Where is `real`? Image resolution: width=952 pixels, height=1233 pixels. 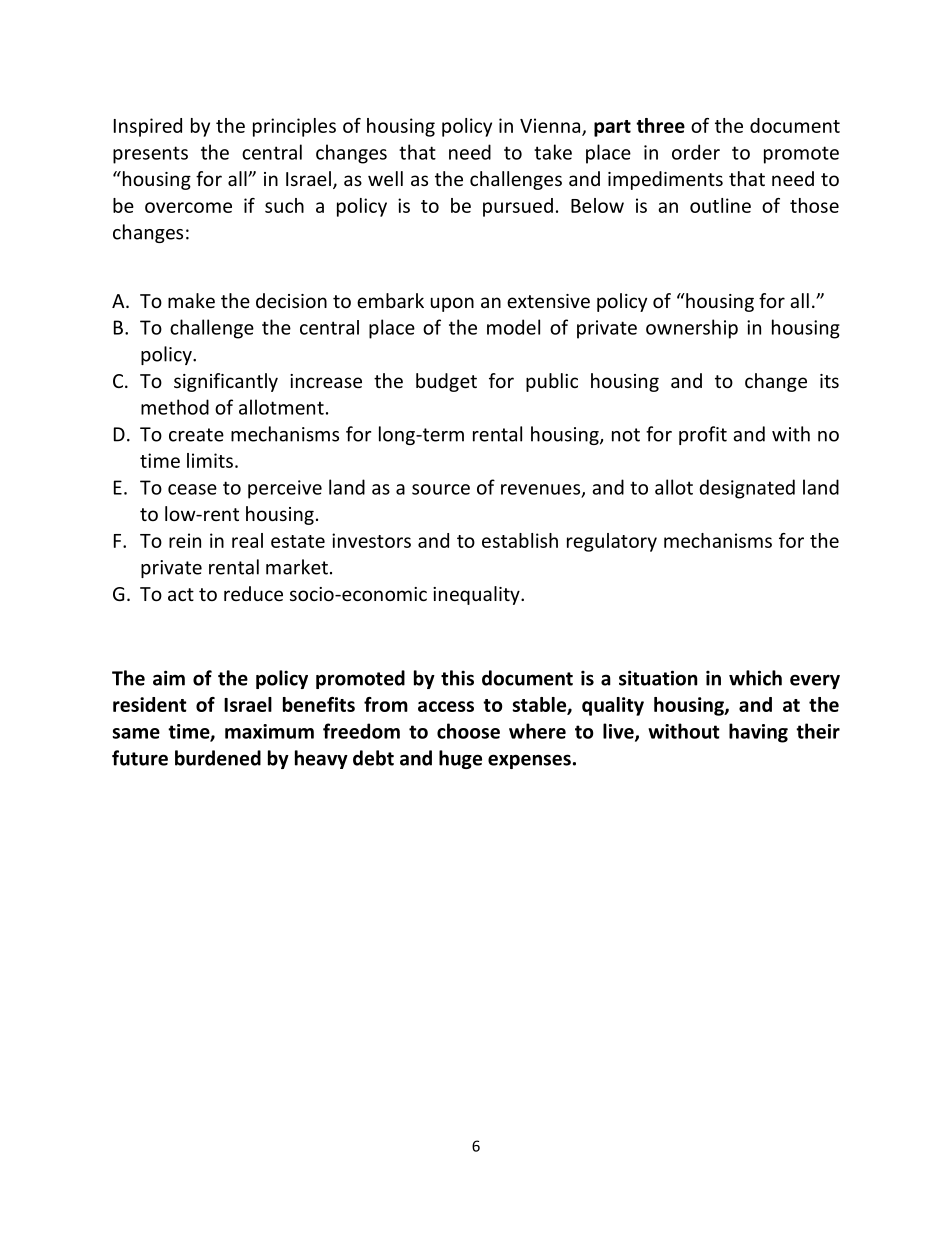
real is located at coordinates (247, 540).
